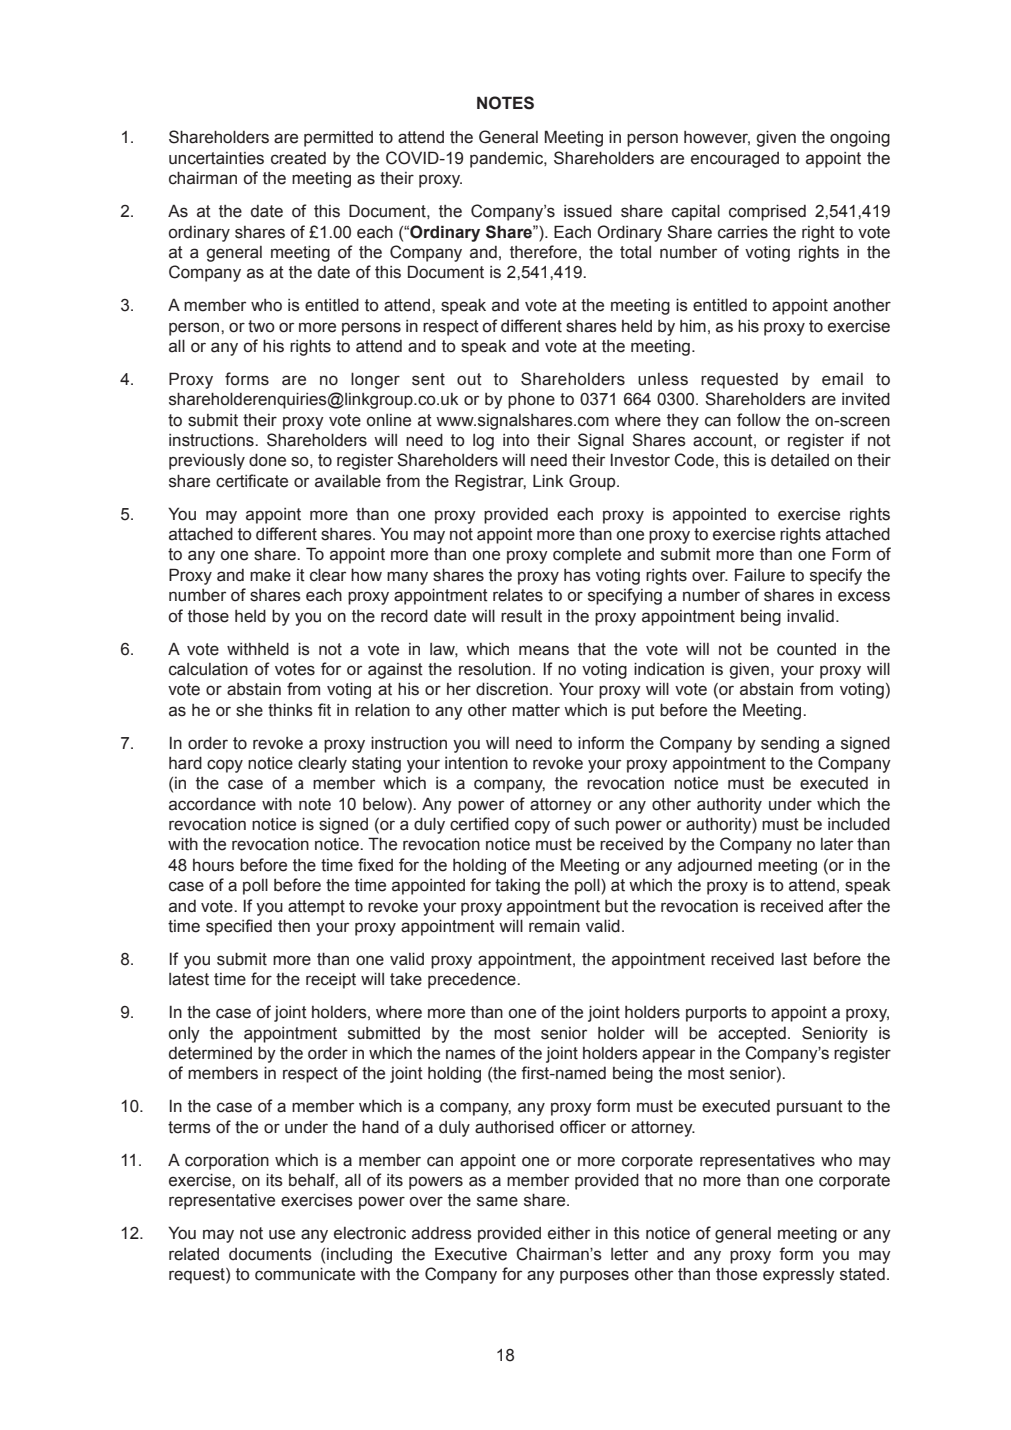  Describe the element at coordinates (516, 440) in the screenshot. I see `into` at that location.
